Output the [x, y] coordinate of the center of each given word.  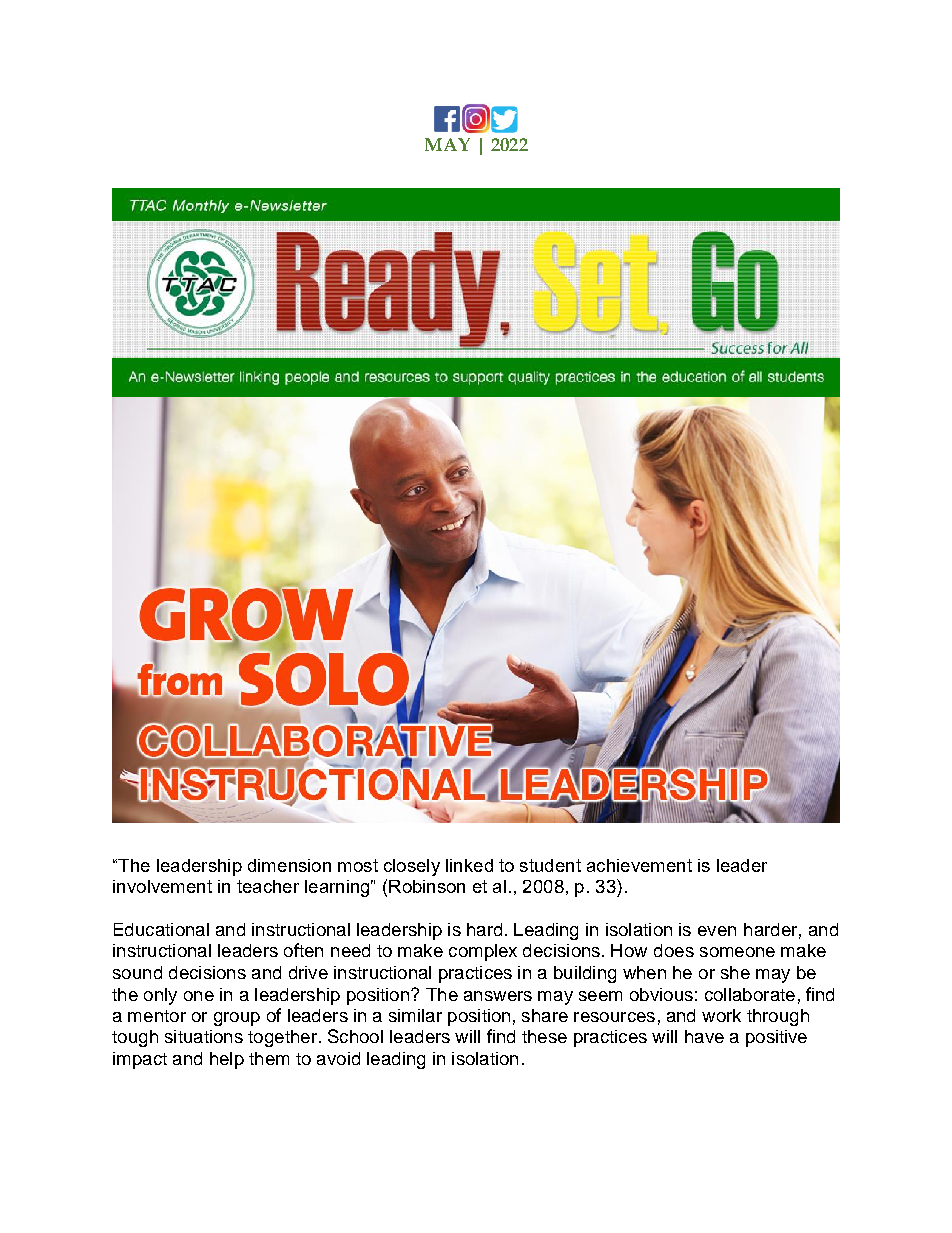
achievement [639, 865]
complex [483, 952]
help [227, 1060]
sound [137, 972]
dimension [289, 865]
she [735, 972]
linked [469, 865]
